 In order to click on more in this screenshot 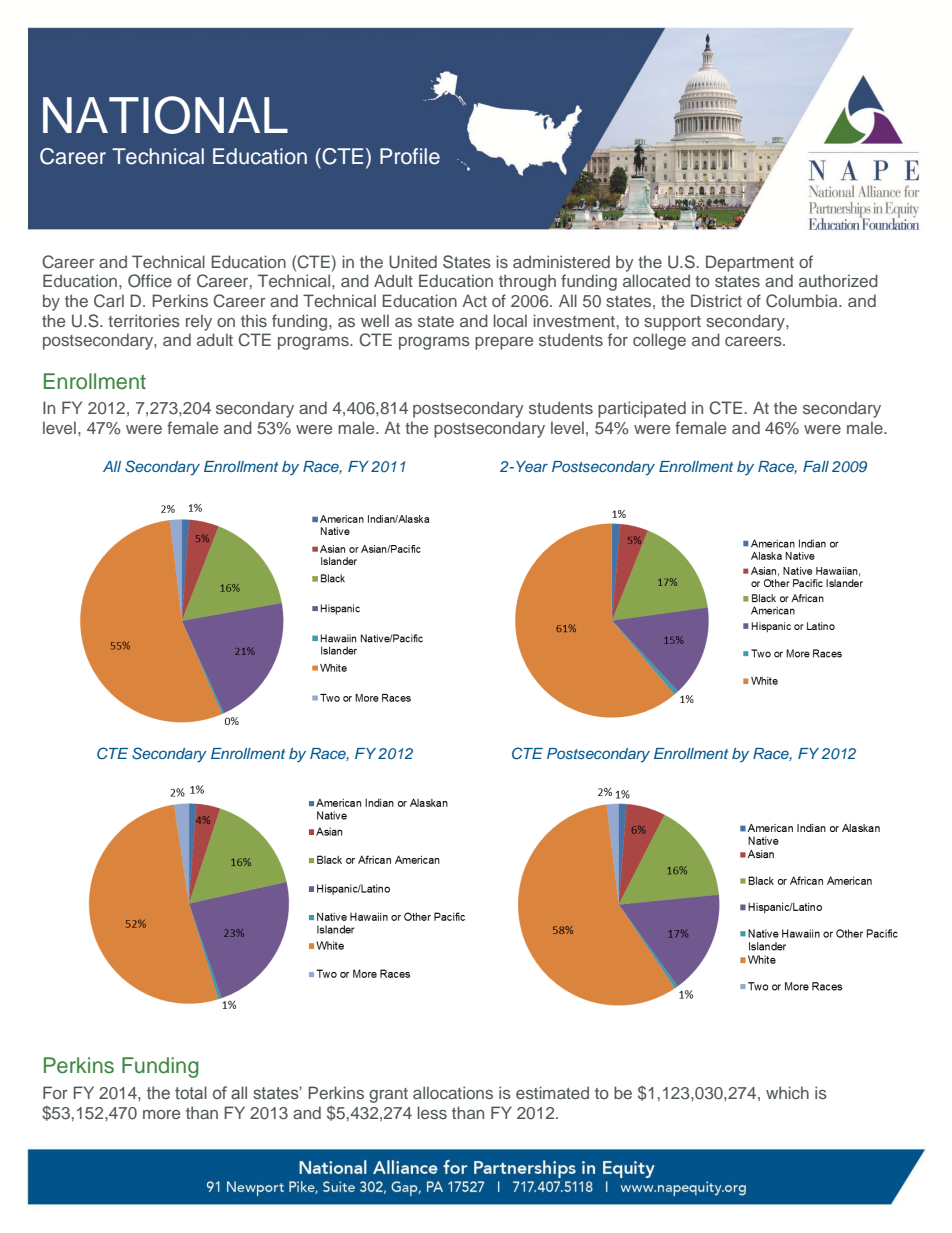, I will do `click(161, 1114)`.
